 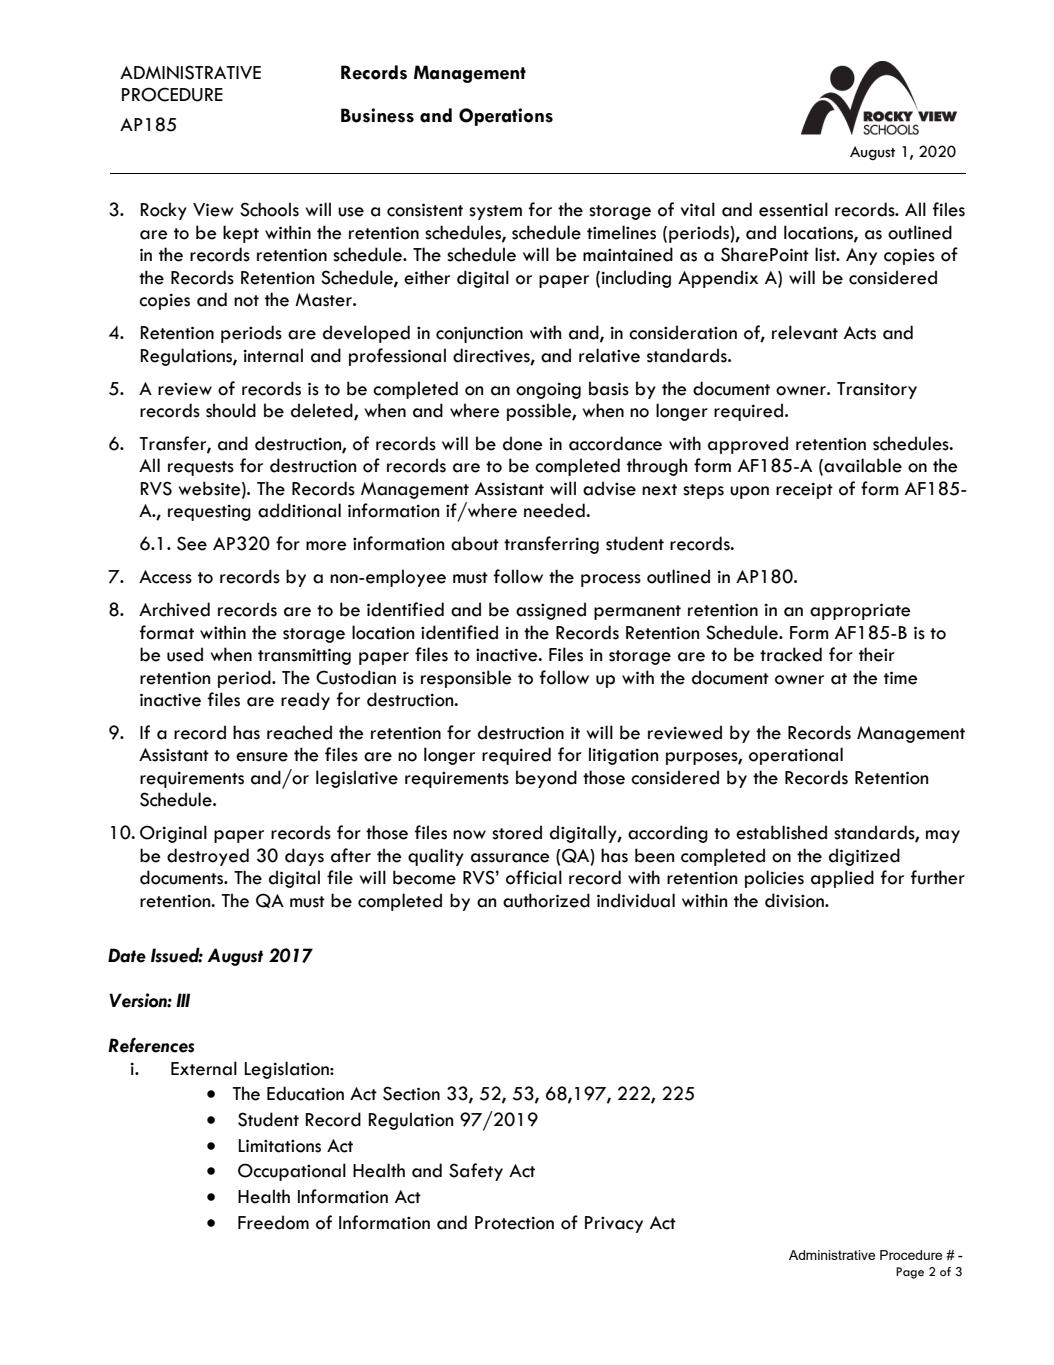 I want to click on Operations, so click(x=506, y=117).
